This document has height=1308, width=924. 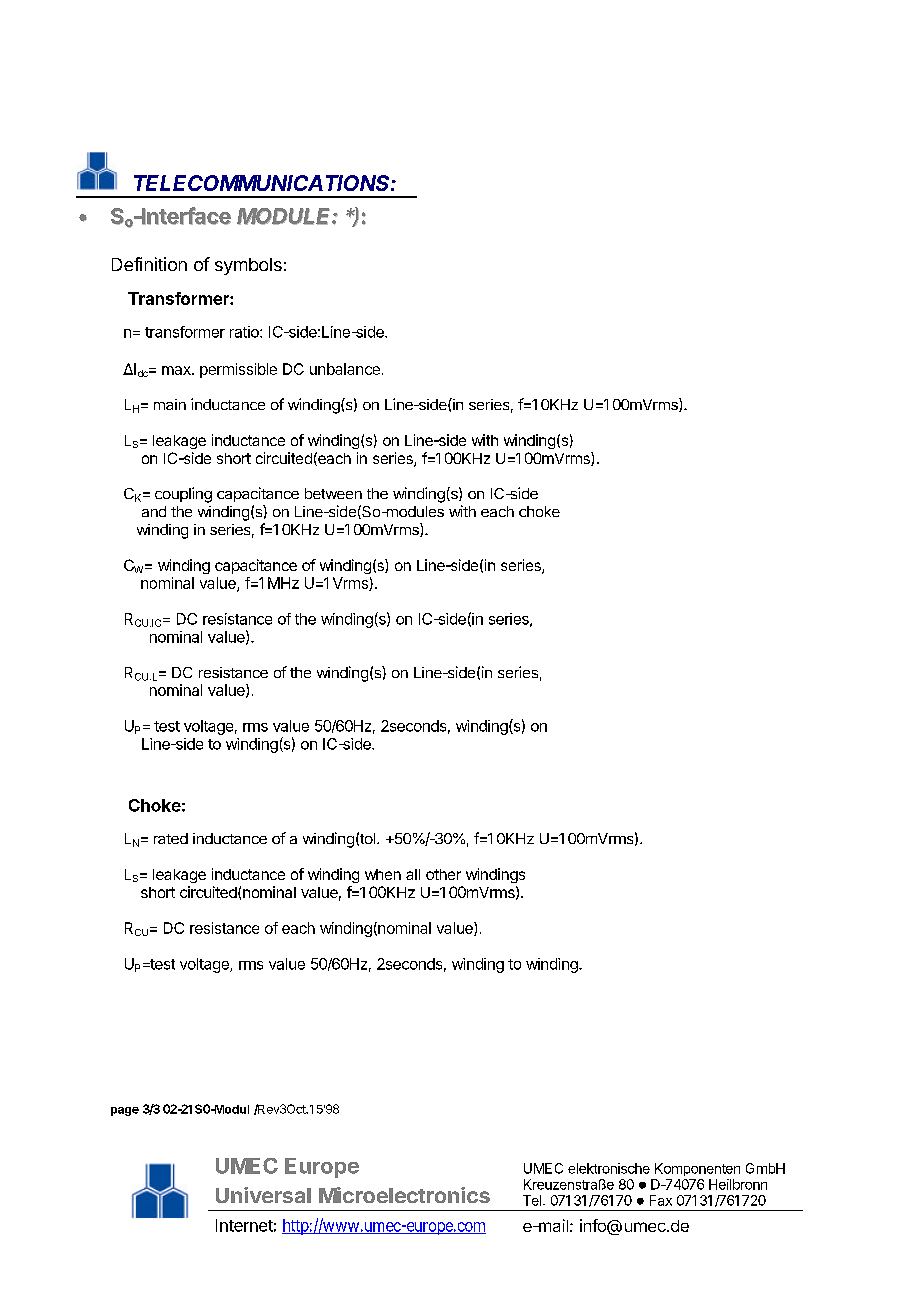 I want to click on rated, so click(x=171, y=838).
